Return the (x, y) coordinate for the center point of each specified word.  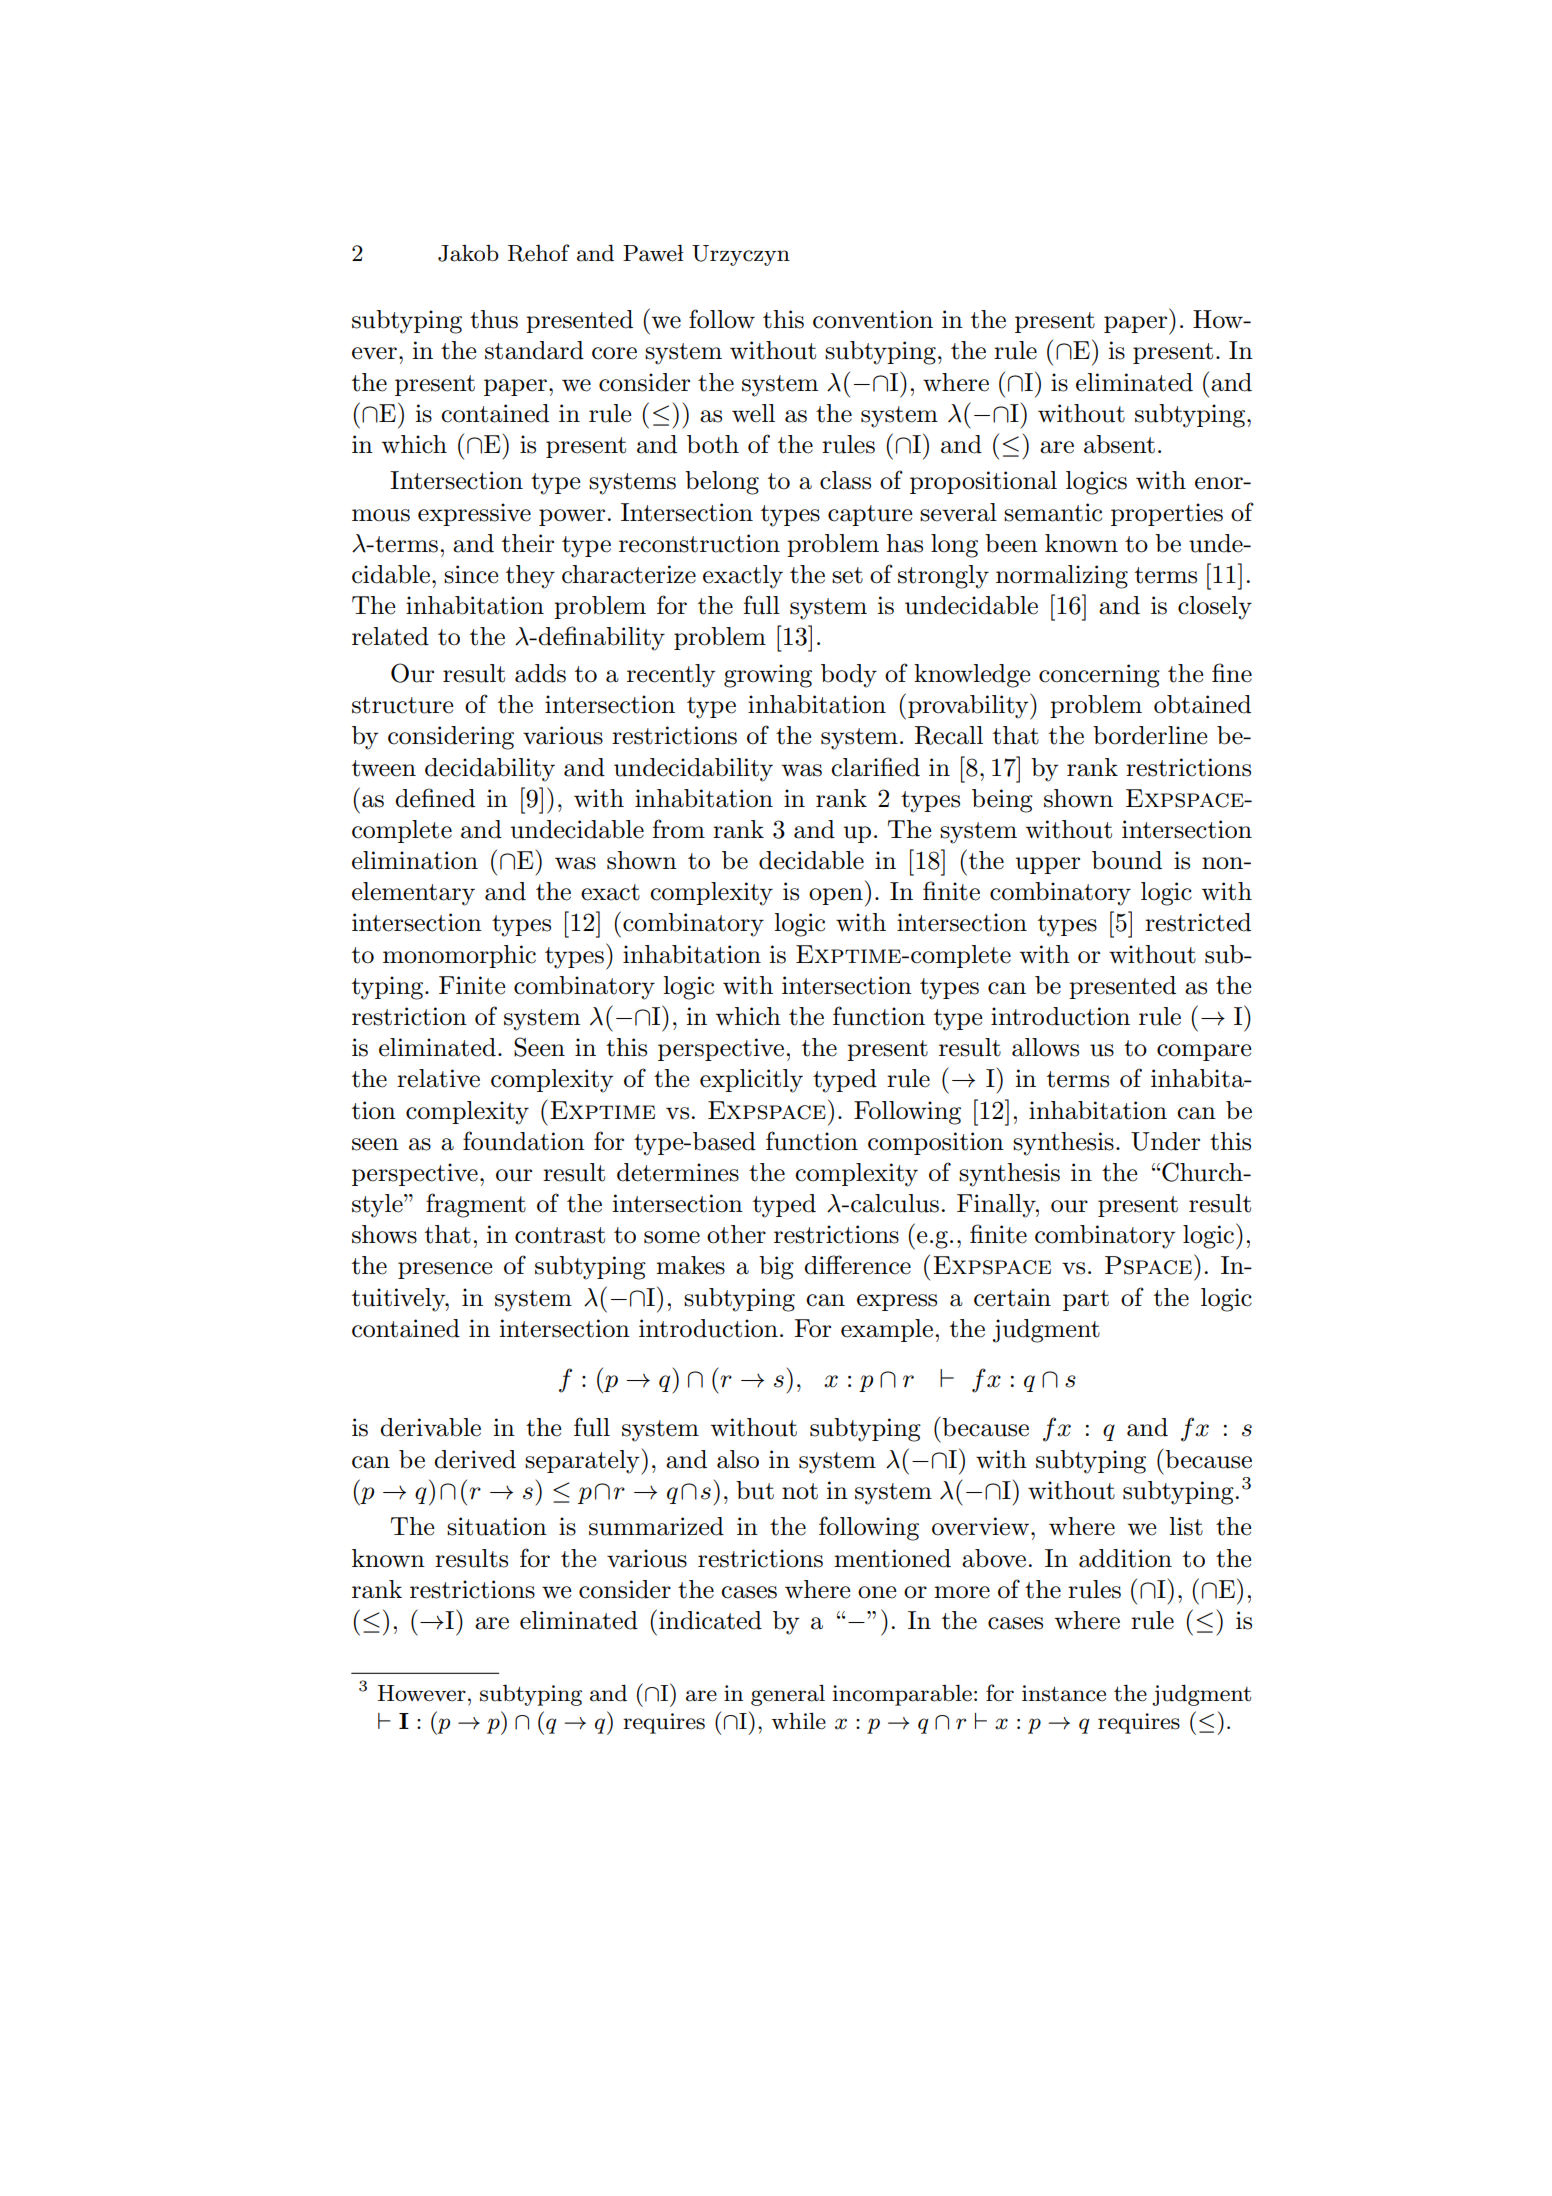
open (836, 896)
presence (445, 1270)
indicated (710, 1620)
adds (540, 673)
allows (1045, 1047)
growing (768, 676)
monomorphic (459, 956)
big (776, 1268)
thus (494, 319)
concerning (1099, 676)
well (753, 413)
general (788, 1695)
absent (1119, 444)
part (1086, 1300)
